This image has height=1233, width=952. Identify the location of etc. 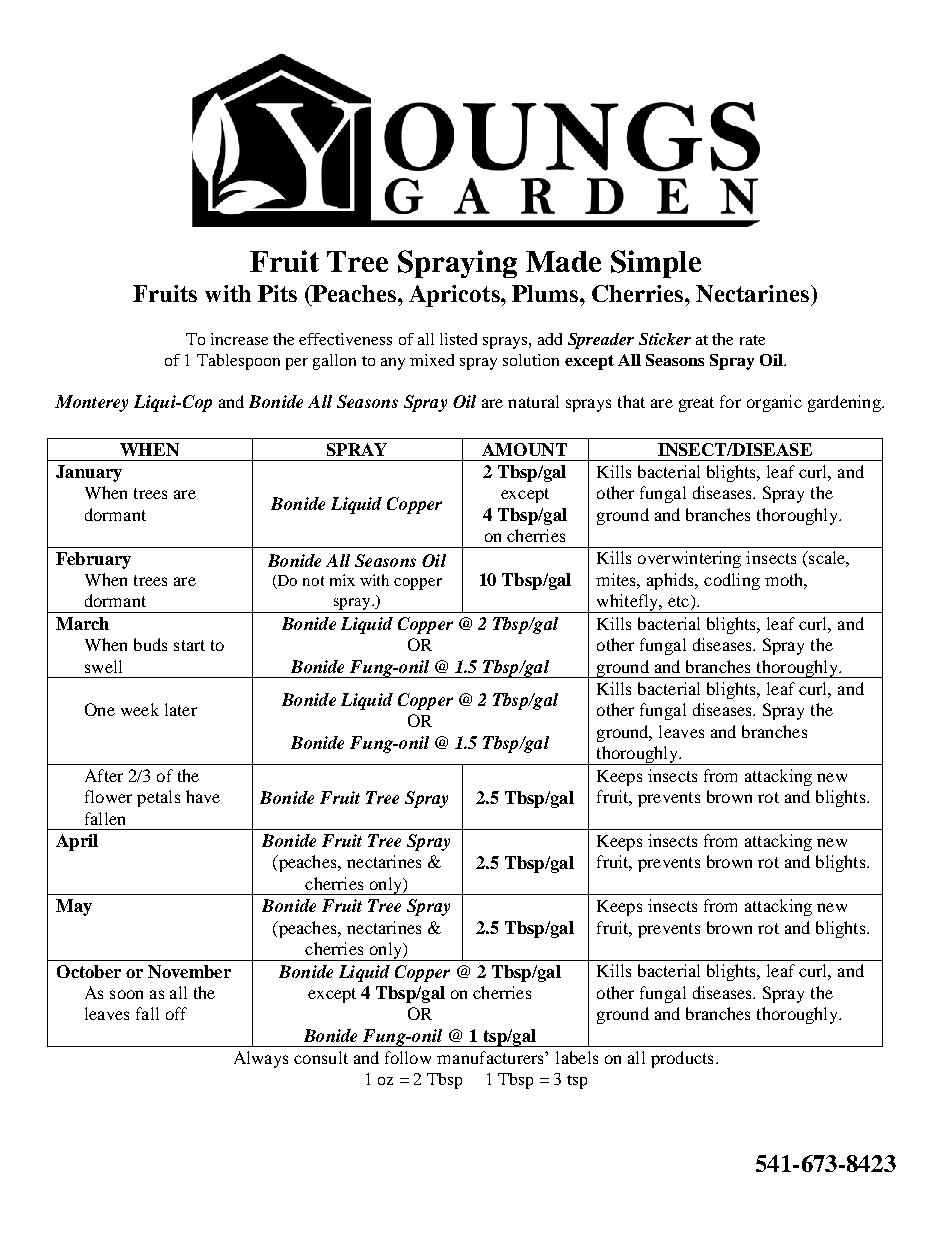
(678, 601).
